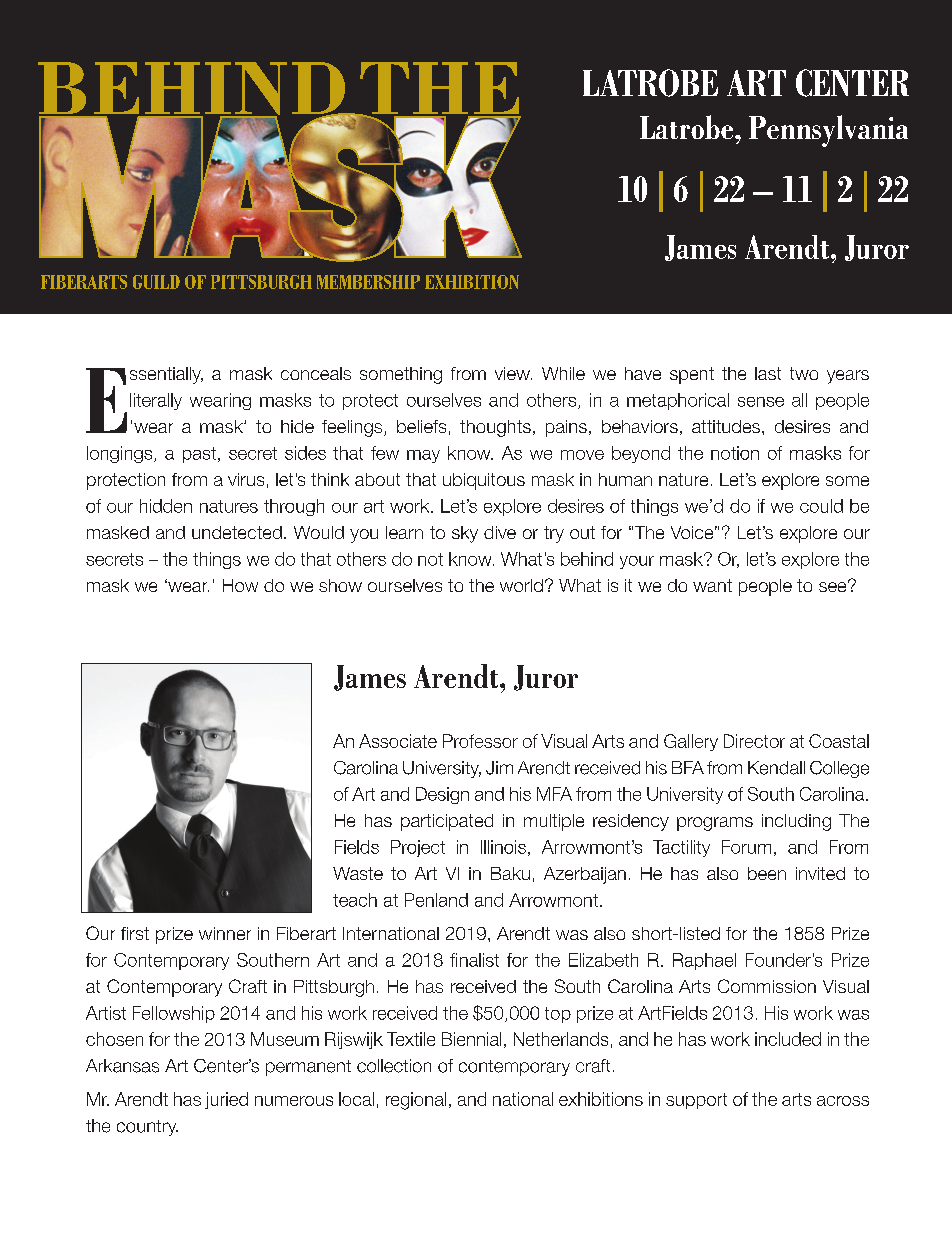 The image size is (952, 1233). Describe the element at coordinates (521, 585) in the screenshot. I see `world` at that location.
